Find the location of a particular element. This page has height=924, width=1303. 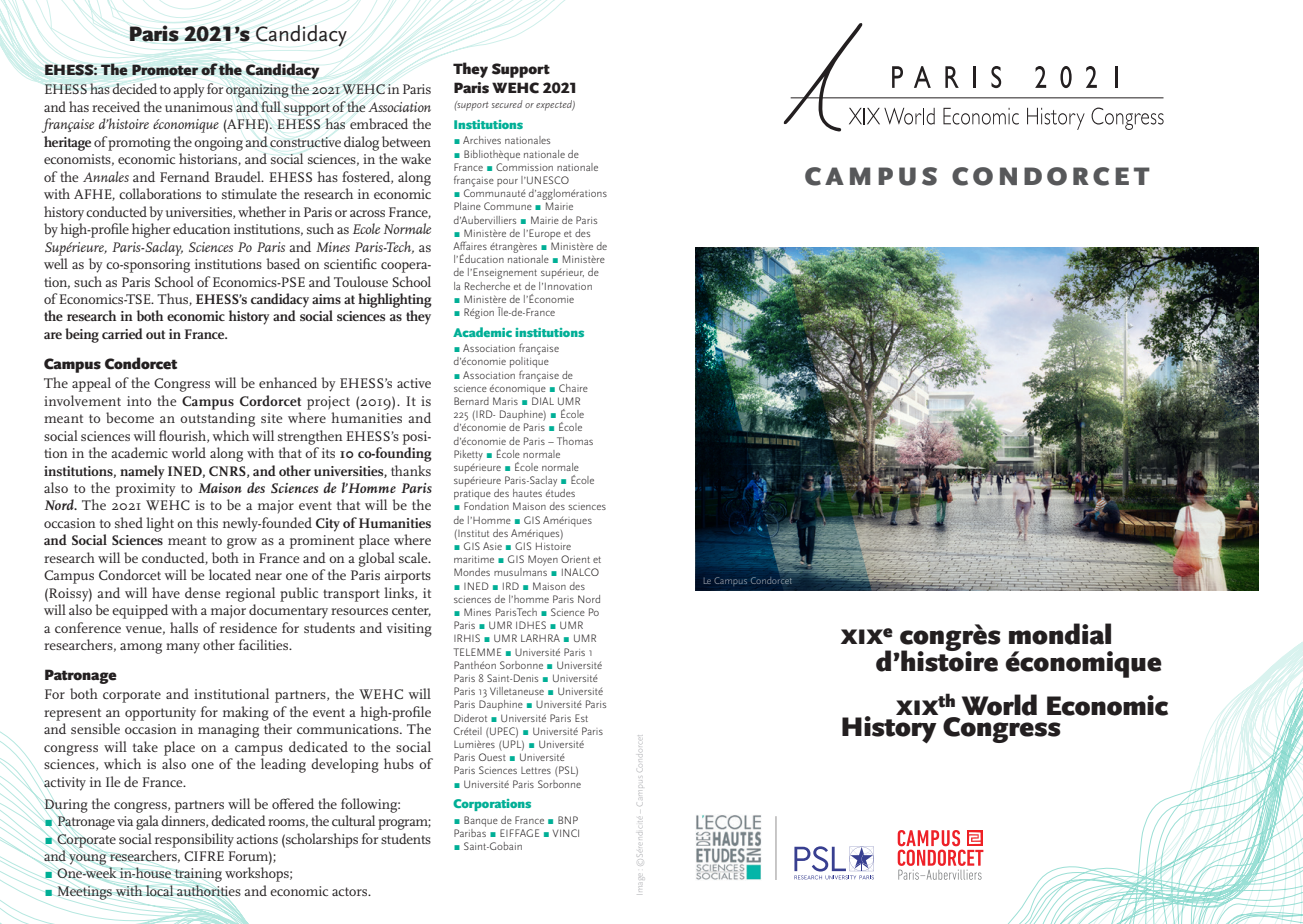

carried is located at coordinates (122, 333).
